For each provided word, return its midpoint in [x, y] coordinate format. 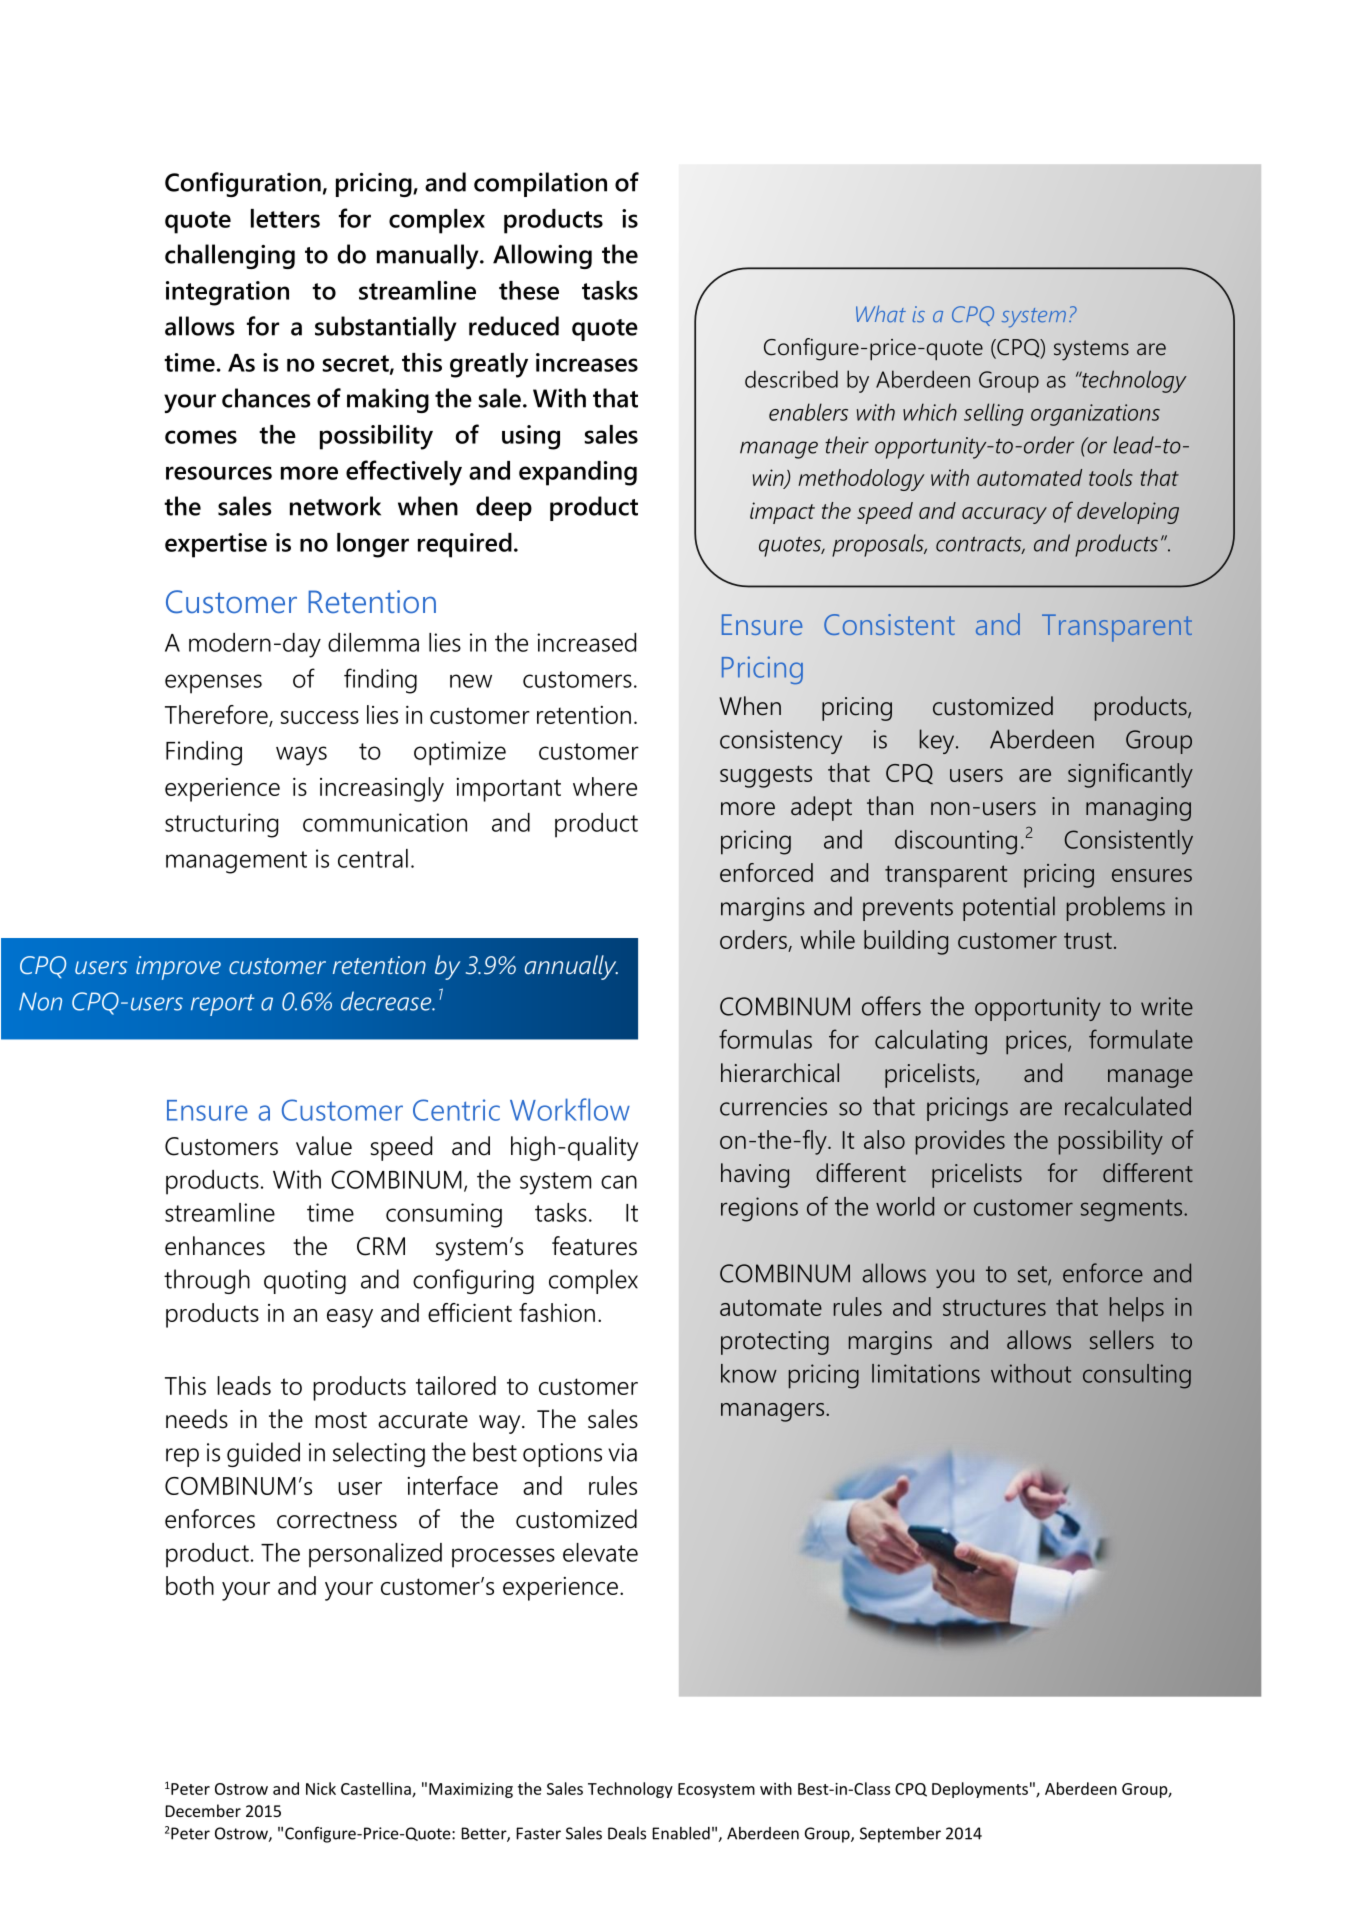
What [881, 314]
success [320, 717]
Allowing [542, 256]
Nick [321, 1788]
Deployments [980, 1790]
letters [285, 218]
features [594, 1246]
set [1033, 1275]
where [605, 786]
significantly [1130, 775]
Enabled [681, 1833]
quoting [305, 1282]
